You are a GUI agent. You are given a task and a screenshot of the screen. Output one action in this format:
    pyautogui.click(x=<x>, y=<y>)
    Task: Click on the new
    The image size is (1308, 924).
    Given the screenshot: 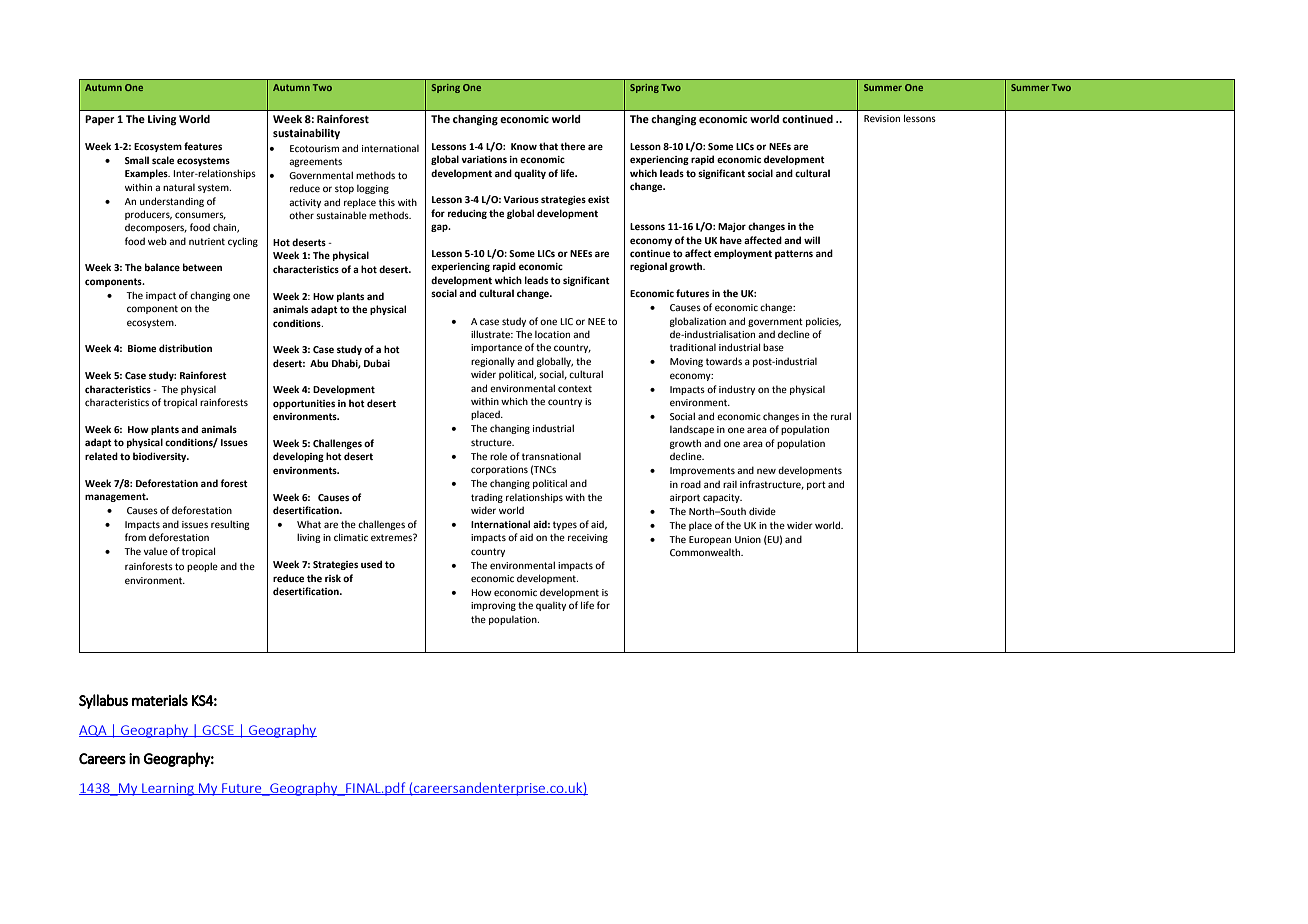 What is the action you would take?
    pyautogui.click(x=766, y=471)
